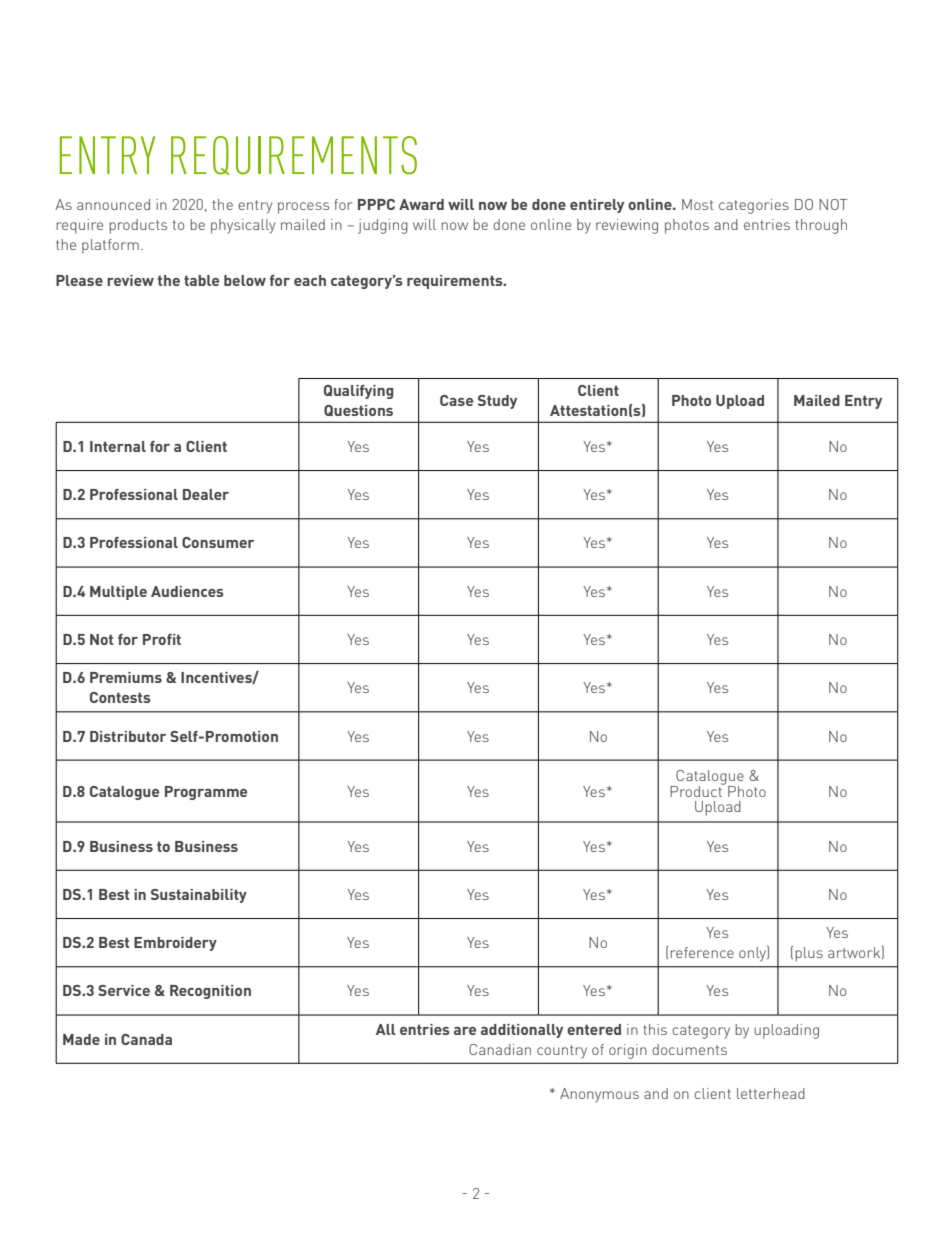 The height and width of the image is (1233, 952). What do you see at coordinates (497, 402) in the image?
I see `Study` at bounding box center [497, 402].
